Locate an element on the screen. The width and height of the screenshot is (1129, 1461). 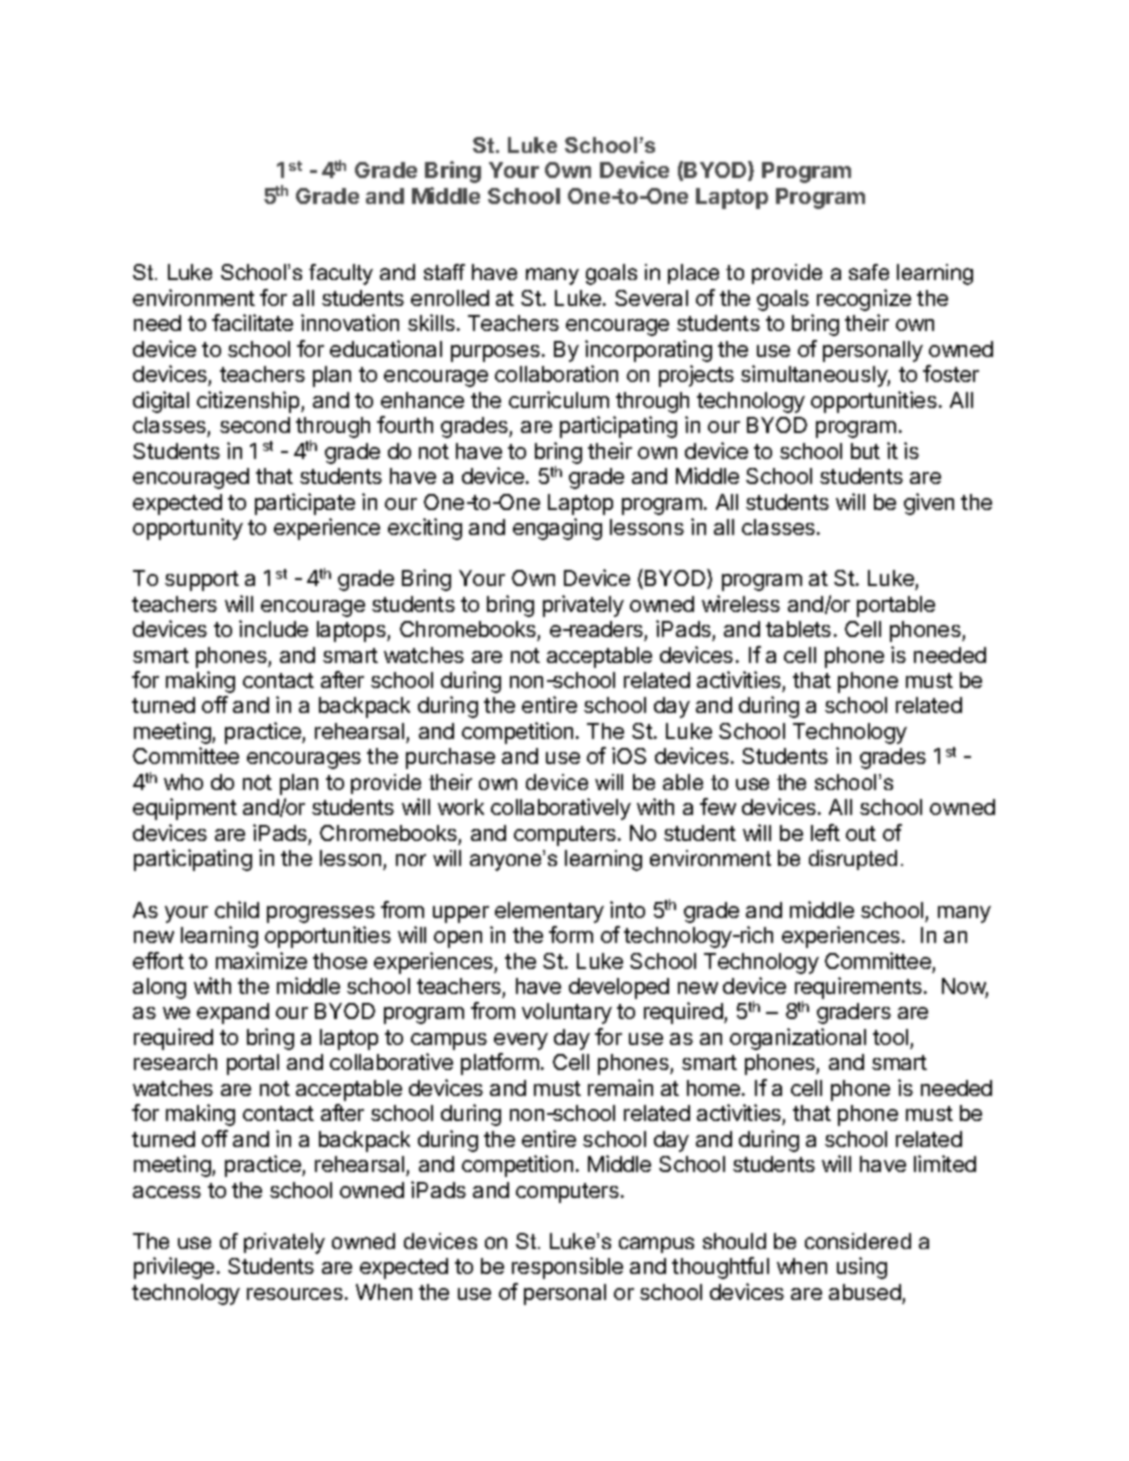
Several is located at coordinates (651, 298).
